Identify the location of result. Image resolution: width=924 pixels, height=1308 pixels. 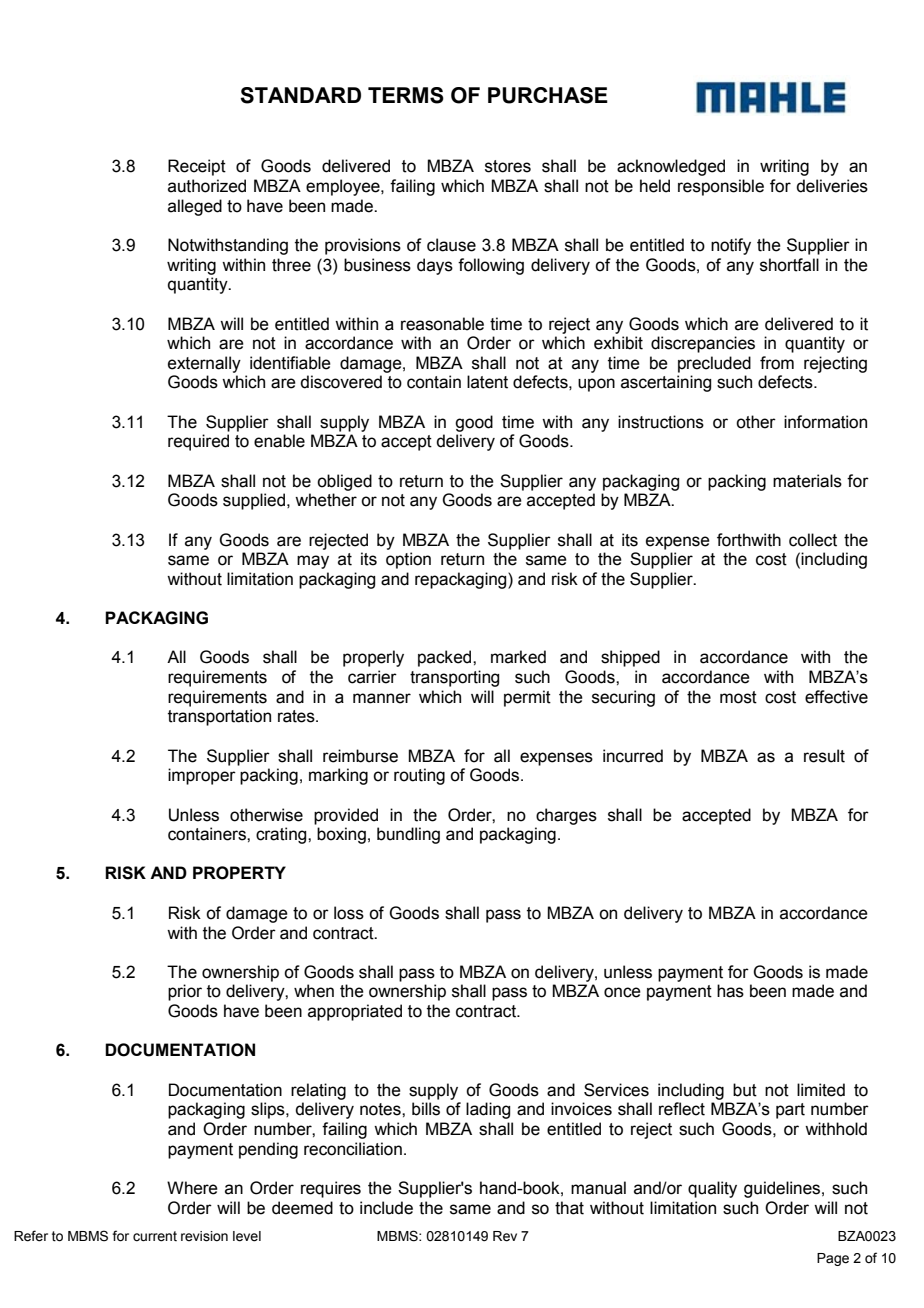
(824, 756).
